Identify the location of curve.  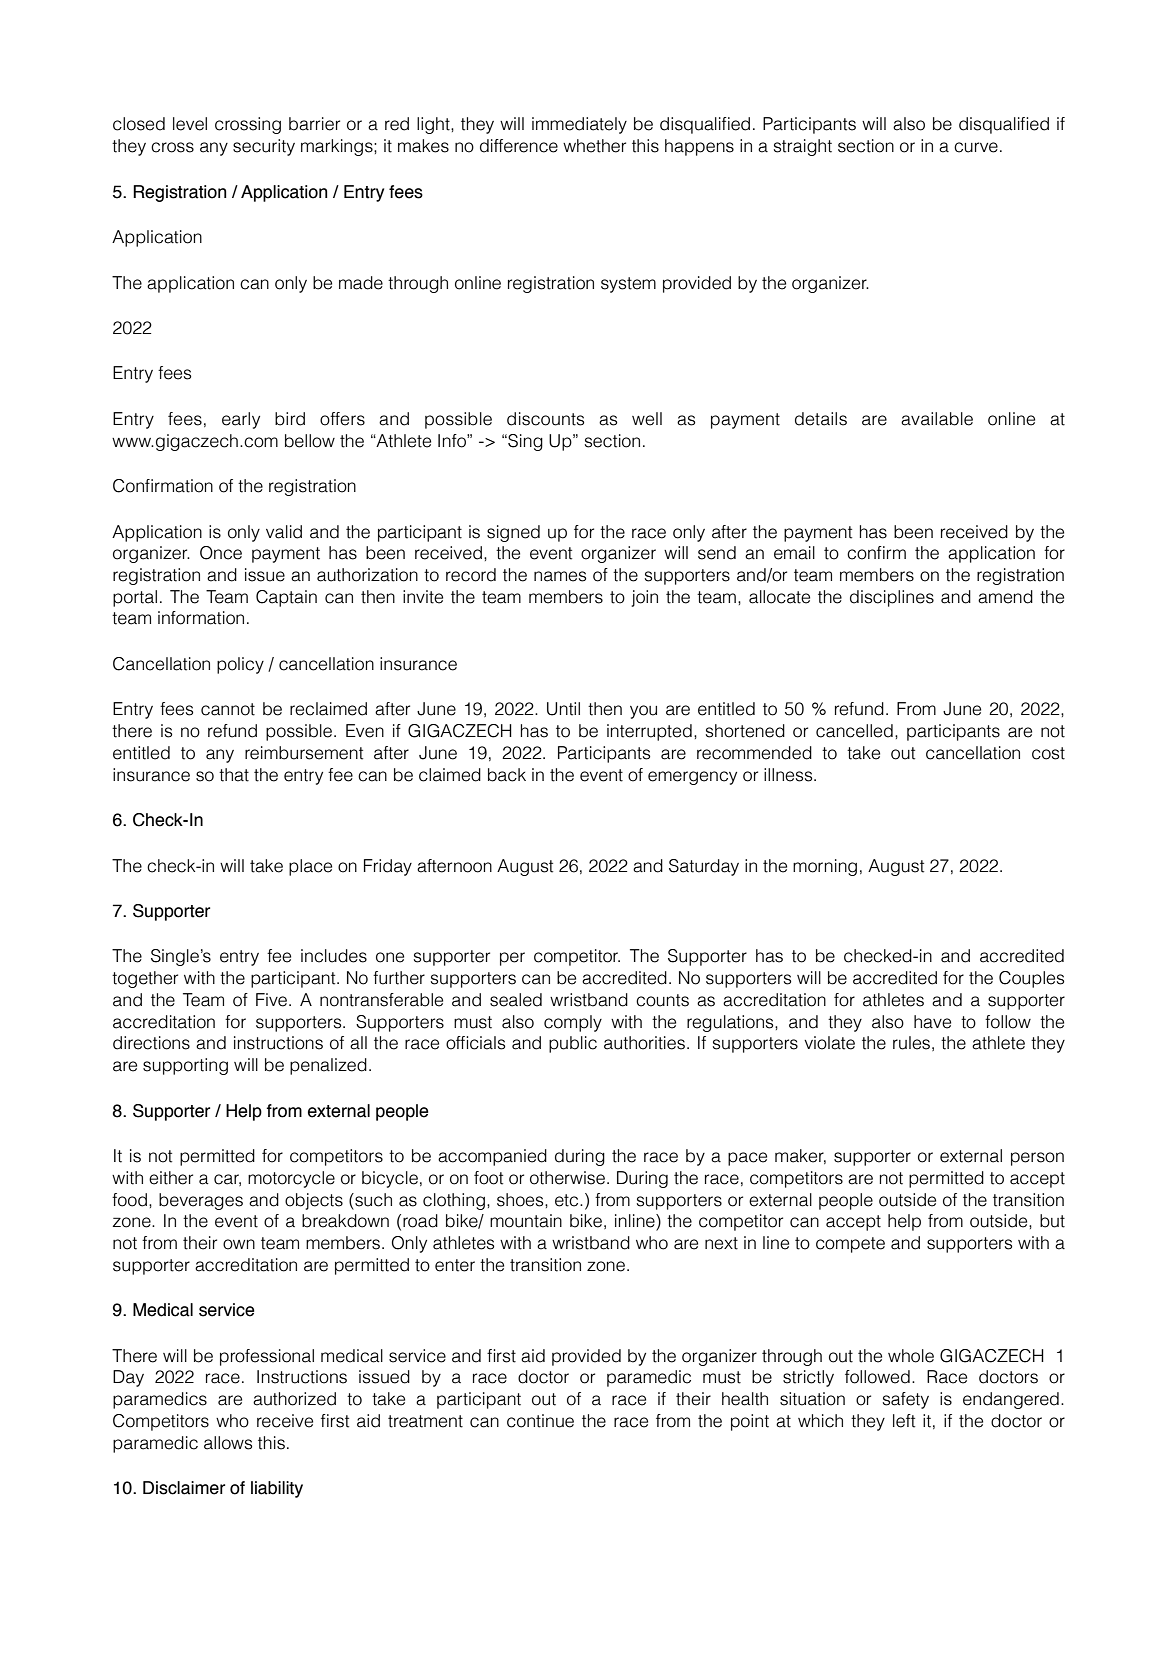
(976, 147).
